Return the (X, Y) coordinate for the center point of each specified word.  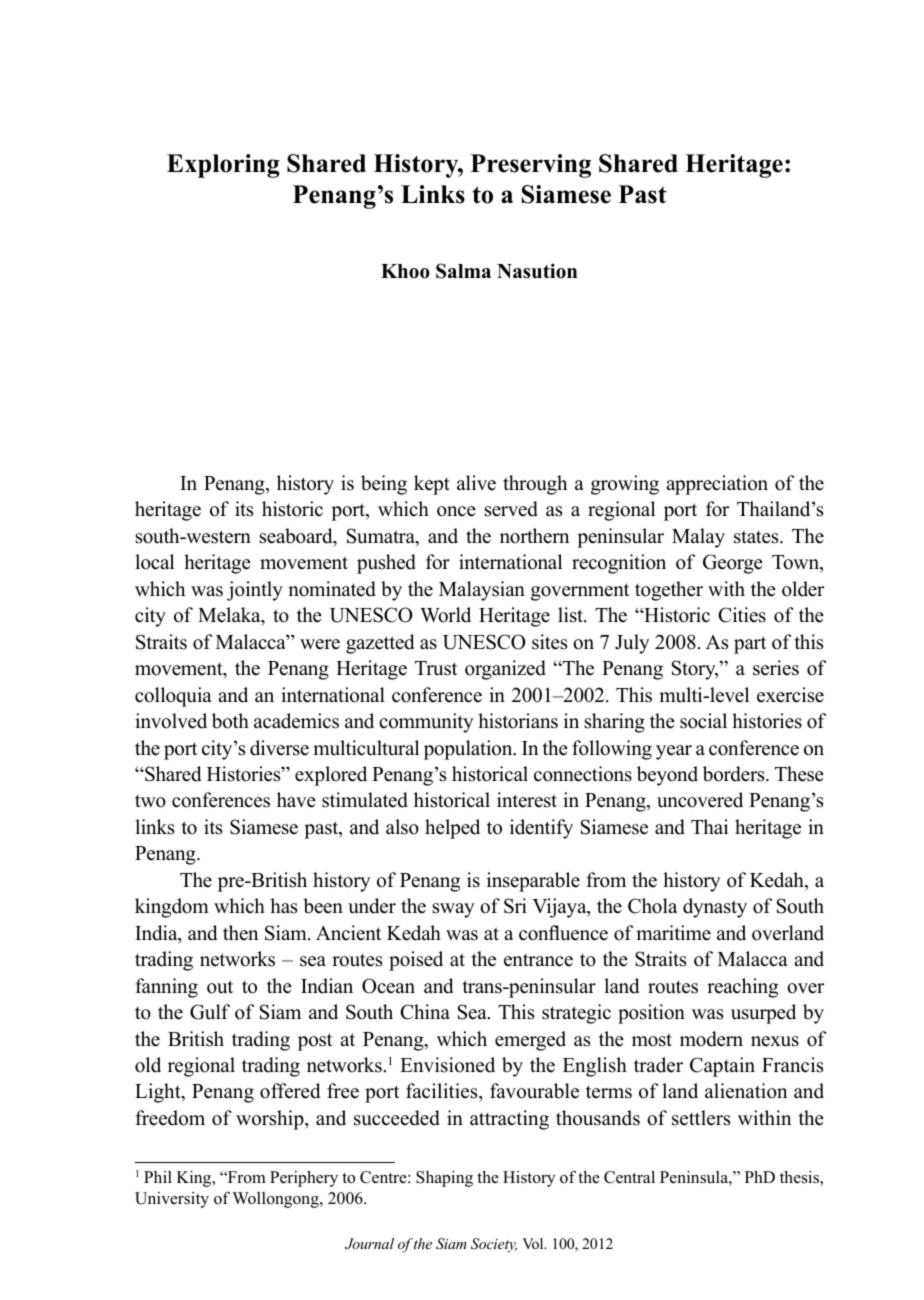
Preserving (531, 166)
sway (454, 910)
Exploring (223, 166)
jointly (255, 591)
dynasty (715, 908)
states (757, 537)
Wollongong (276, 1200)
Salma (463, 271)
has (283, 906)
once (456, 511)
